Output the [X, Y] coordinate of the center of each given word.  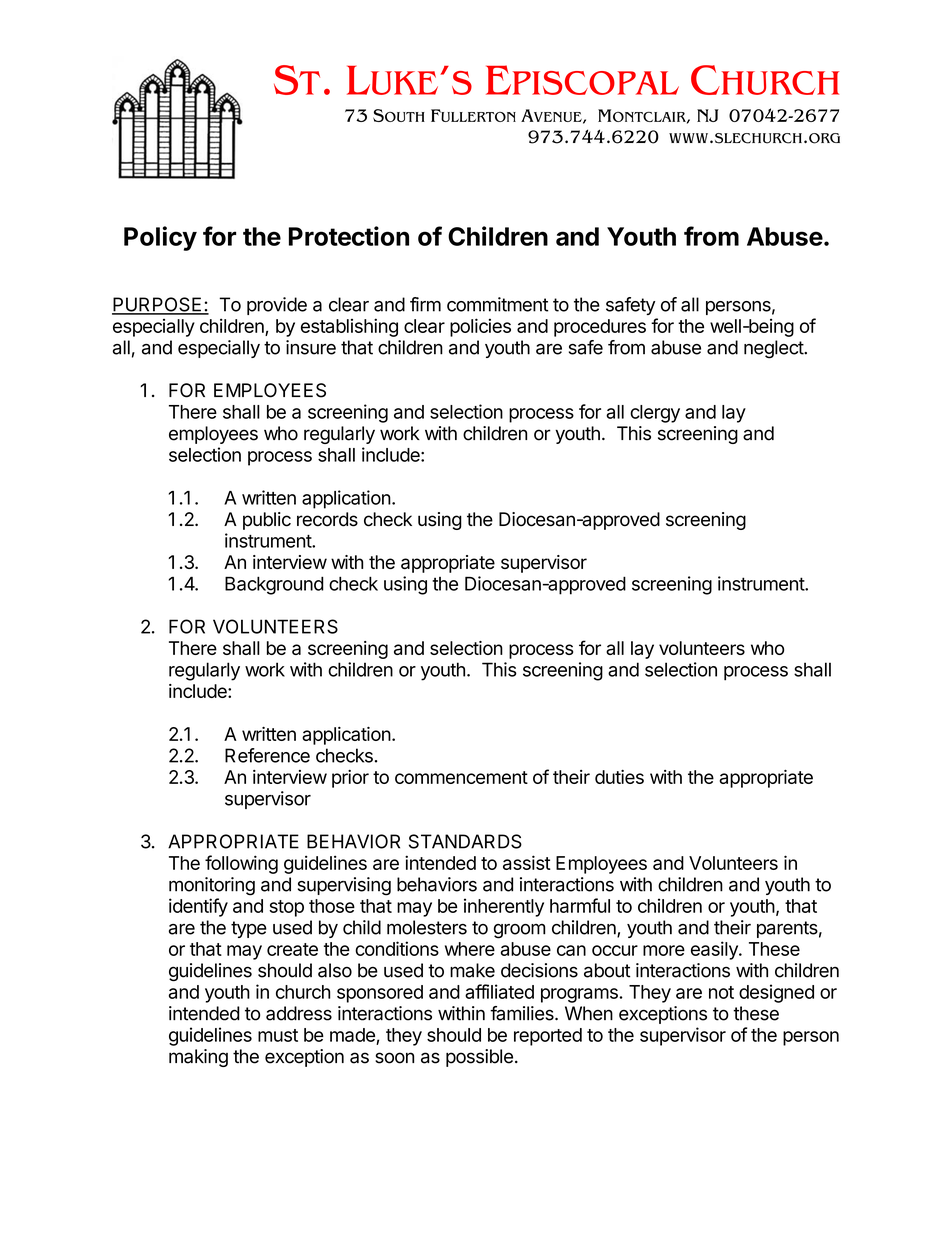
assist [527, 862]
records [327, 519]
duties [619, 777]
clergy [655, 414]
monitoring [212, 886]
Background [274, 585]
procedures [600, 328]
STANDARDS [465, 841]
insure [311, 347]
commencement [461, 777]
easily [715, 950]
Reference [267, 755]
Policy [160, 238]
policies [480, 327]
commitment [497, 304]
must [278, 1035]
